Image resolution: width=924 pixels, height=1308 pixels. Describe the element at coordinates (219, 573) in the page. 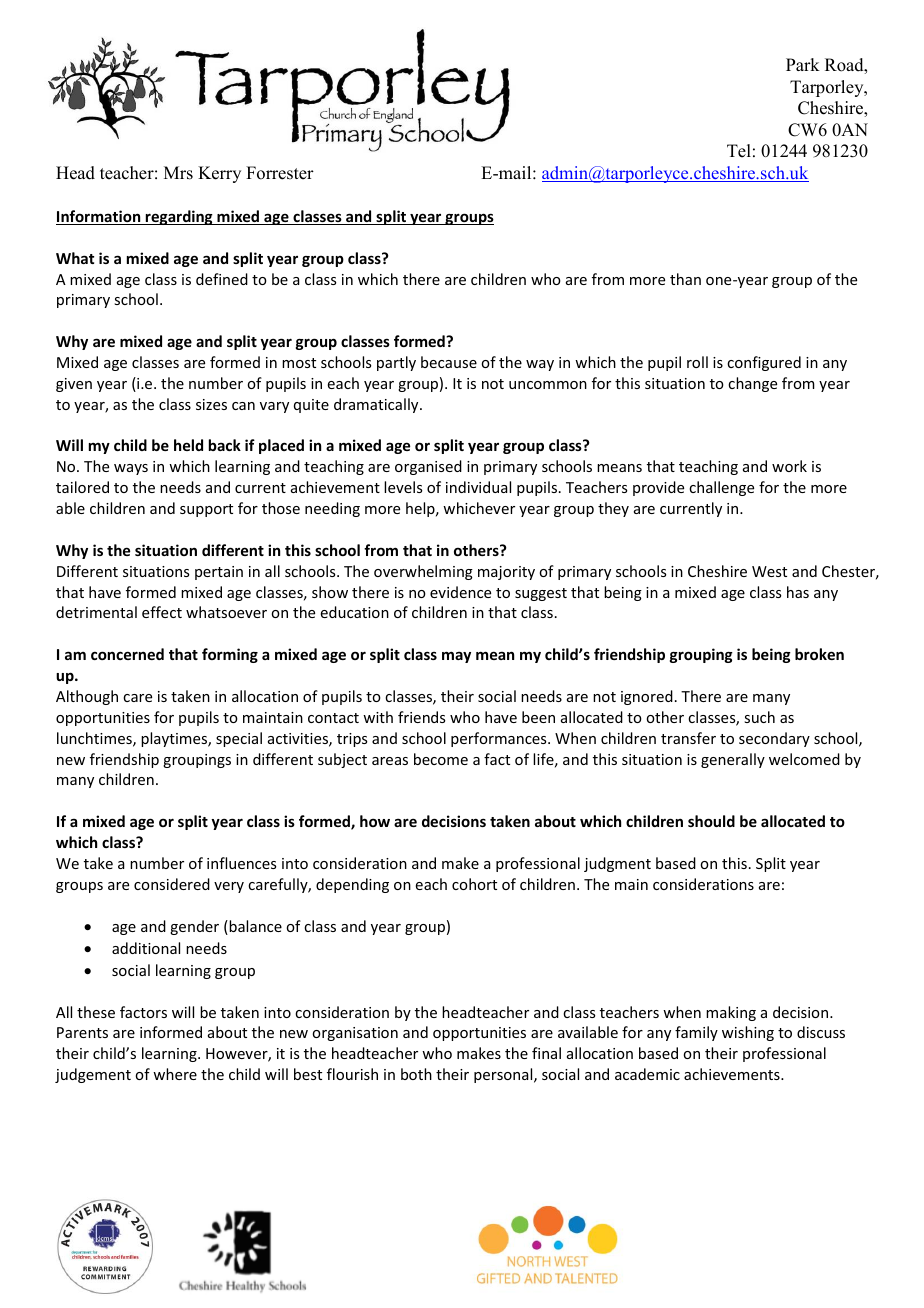

I see `pertain` at that location.
